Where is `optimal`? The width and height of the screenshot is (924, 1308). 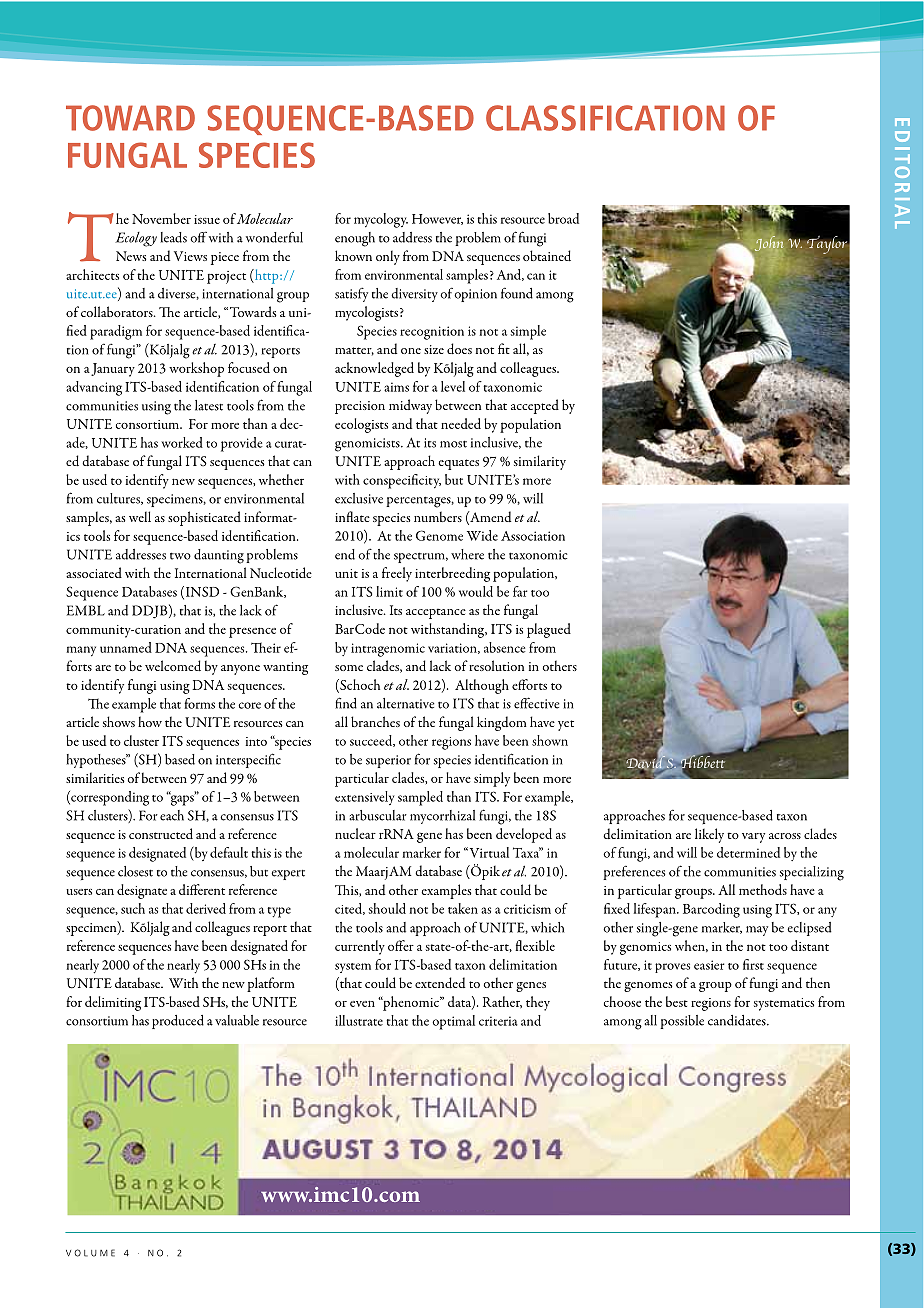 optimal is located at coordinates (453, 1022).
